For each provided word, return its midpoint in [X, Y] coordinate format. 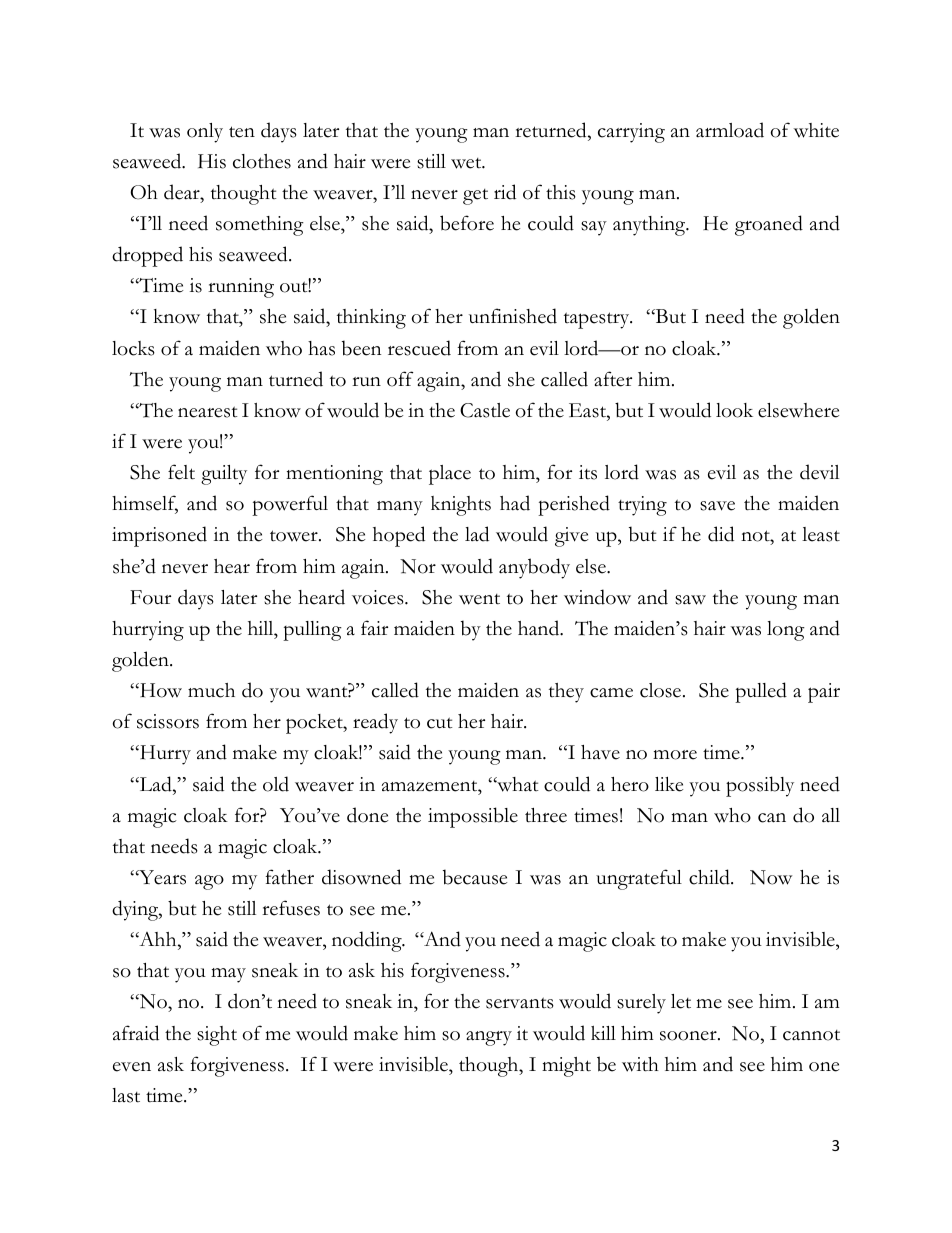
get [475, 197]
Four [150, 597]
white [816, 130]
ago [209, 882]
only [205, 133]
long [786, 631]
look [734, 410]
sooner [689, 1036]
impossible [473, 817]
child [710, 877]
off [400, 379]
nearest [208, 412]
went [479, 599]
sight [217, 1036]
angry [489, 1038]
